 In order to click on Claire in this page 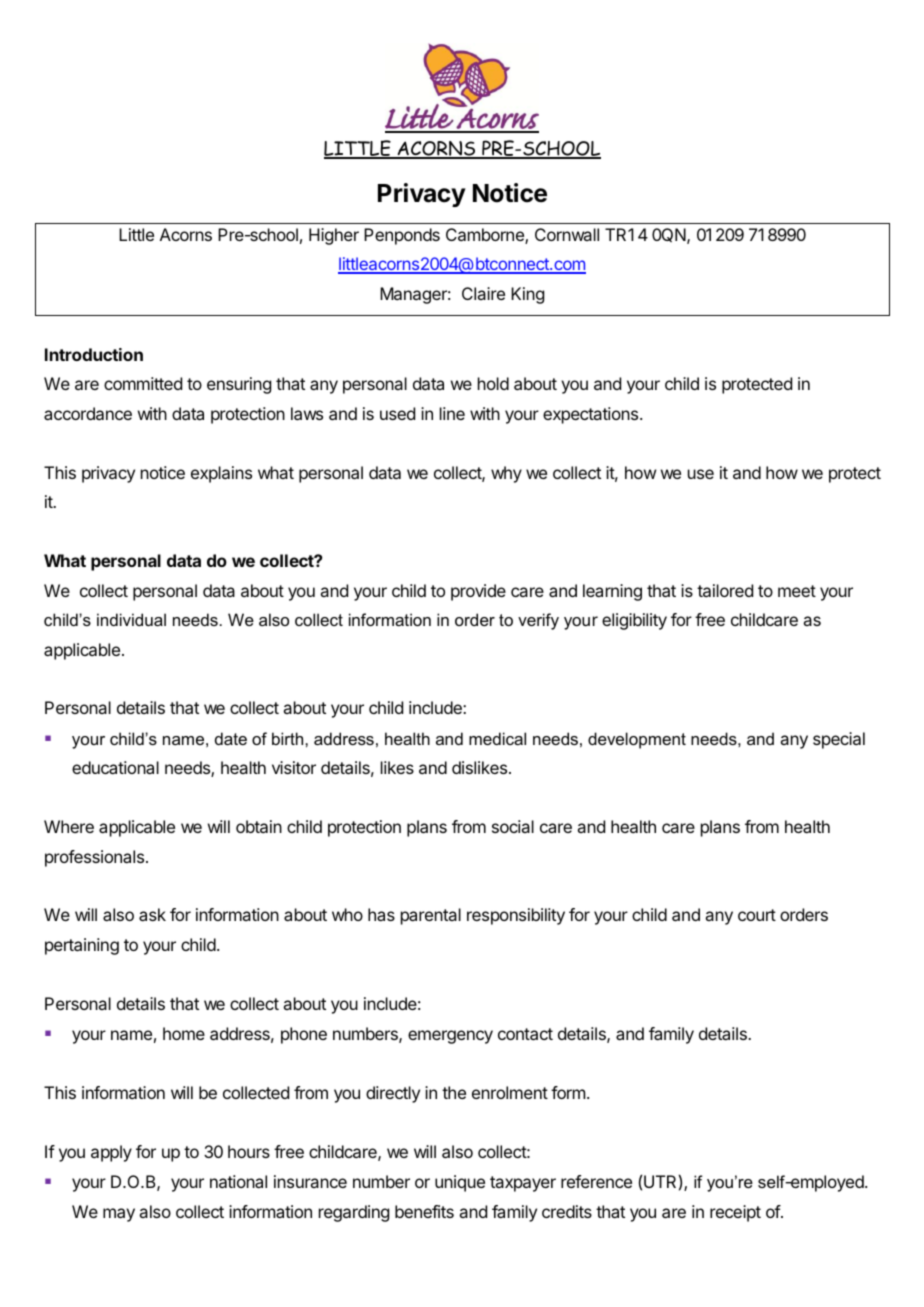, I will do `click(483, 293)`.
